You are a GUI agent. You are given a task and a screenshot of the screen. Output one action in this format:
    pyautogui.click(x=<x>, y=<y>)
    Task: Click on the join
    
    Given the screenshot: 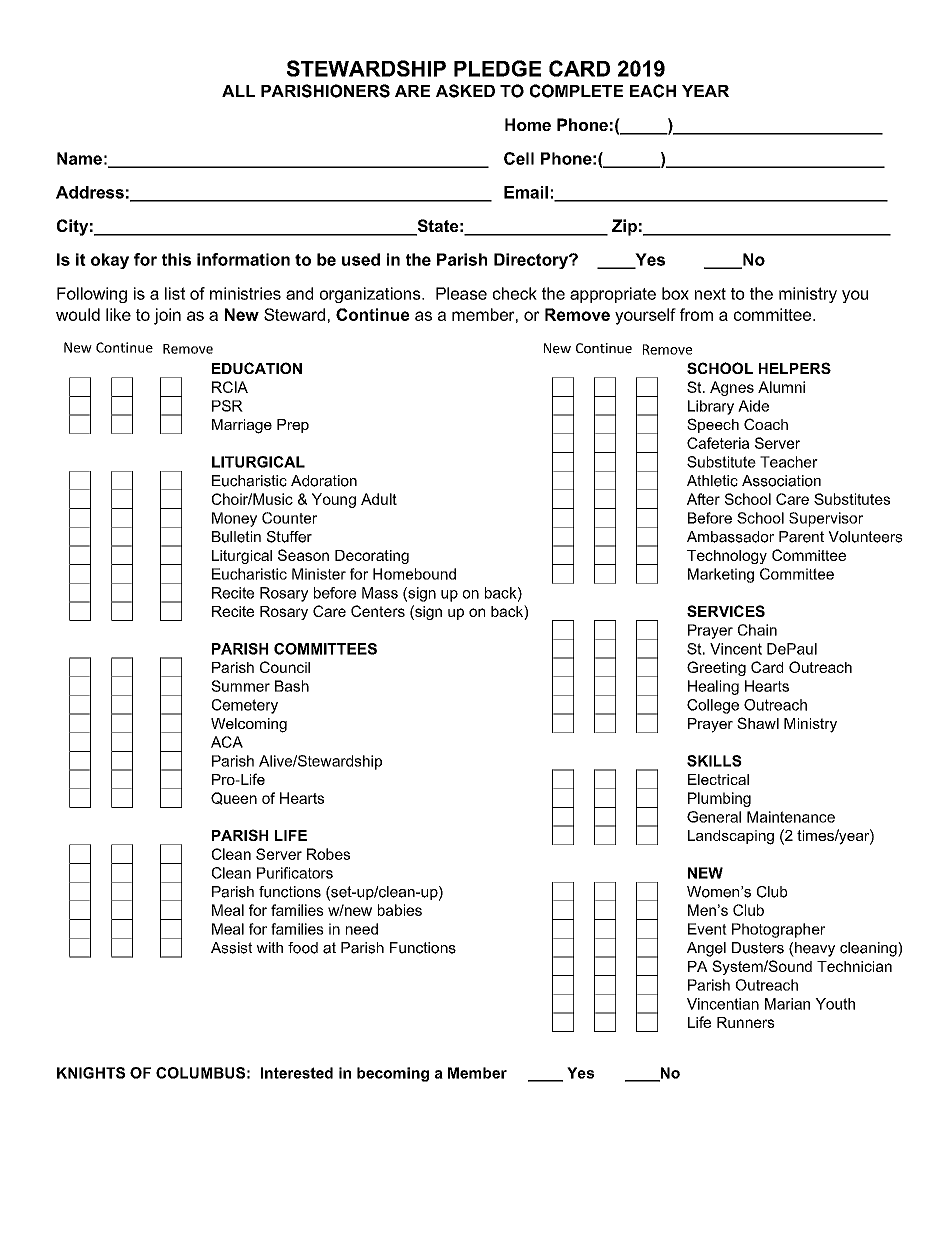 What is the action you would take?
    pyautogui.click(x=167, y=316)
